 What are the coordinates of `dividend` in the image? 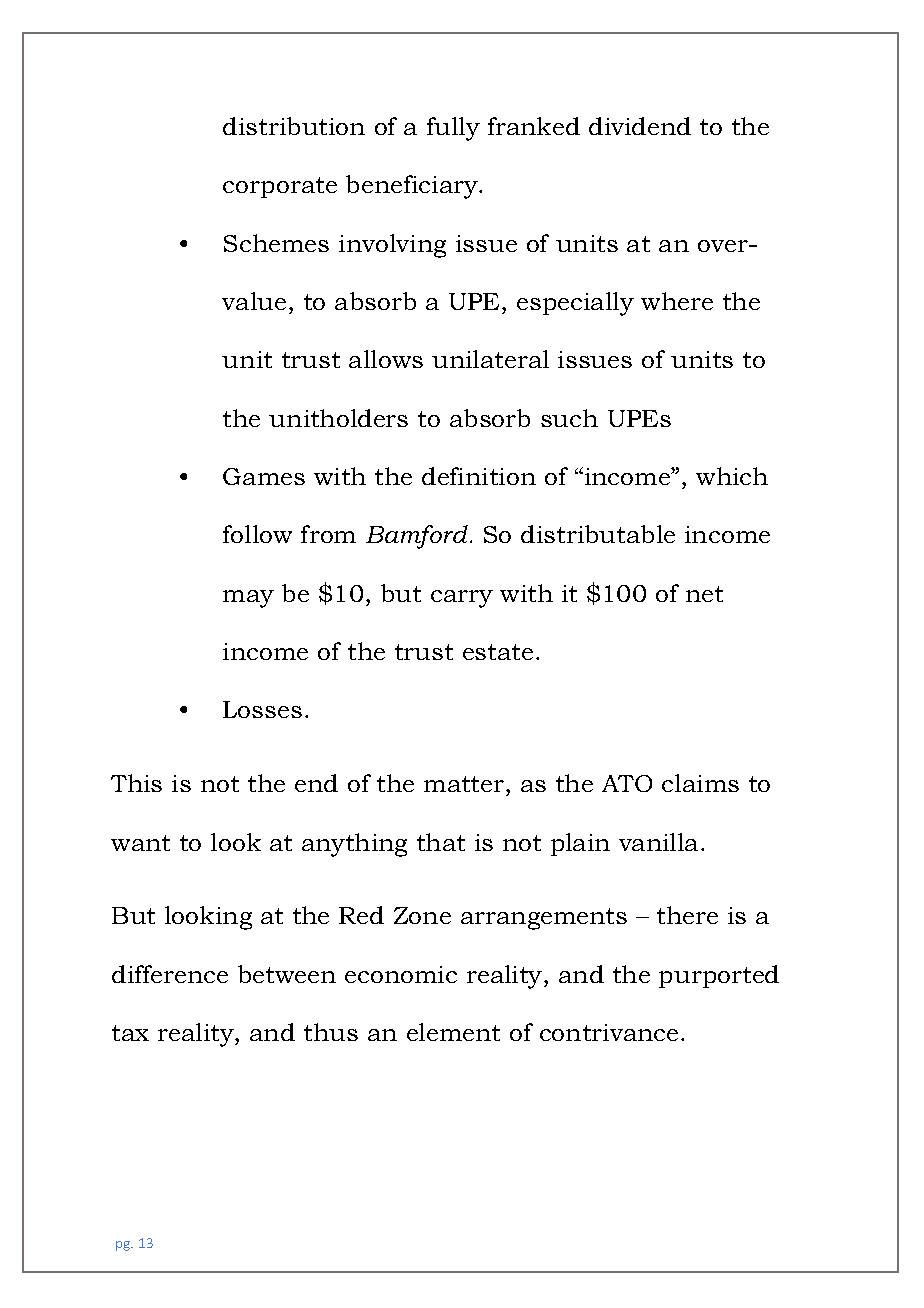 It's located at (640, 126).
